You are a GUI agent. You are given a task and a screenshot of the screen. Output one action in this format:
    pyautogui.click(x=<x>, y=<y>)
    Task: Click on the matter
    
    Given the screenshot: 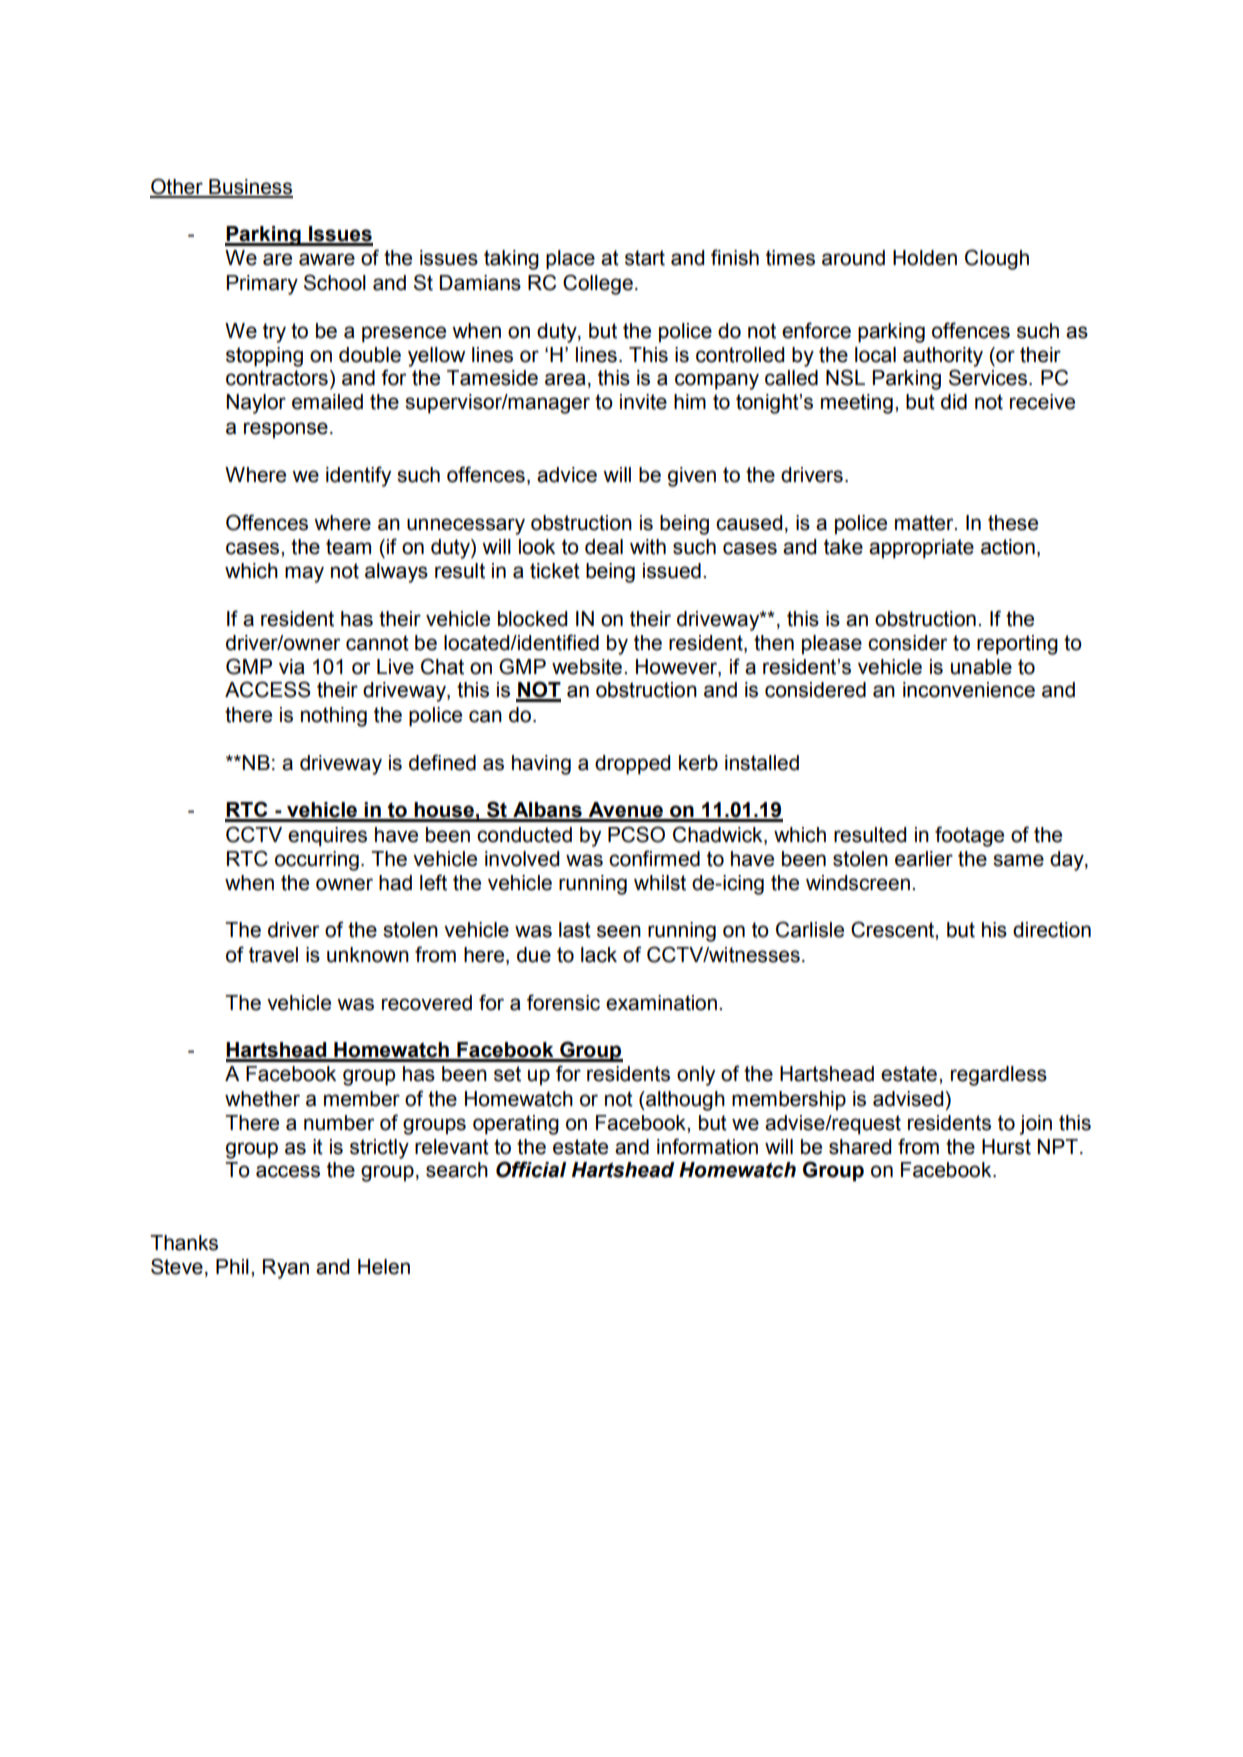 What is the action you would take?
    pyautogui.click(x=925, y=523)
